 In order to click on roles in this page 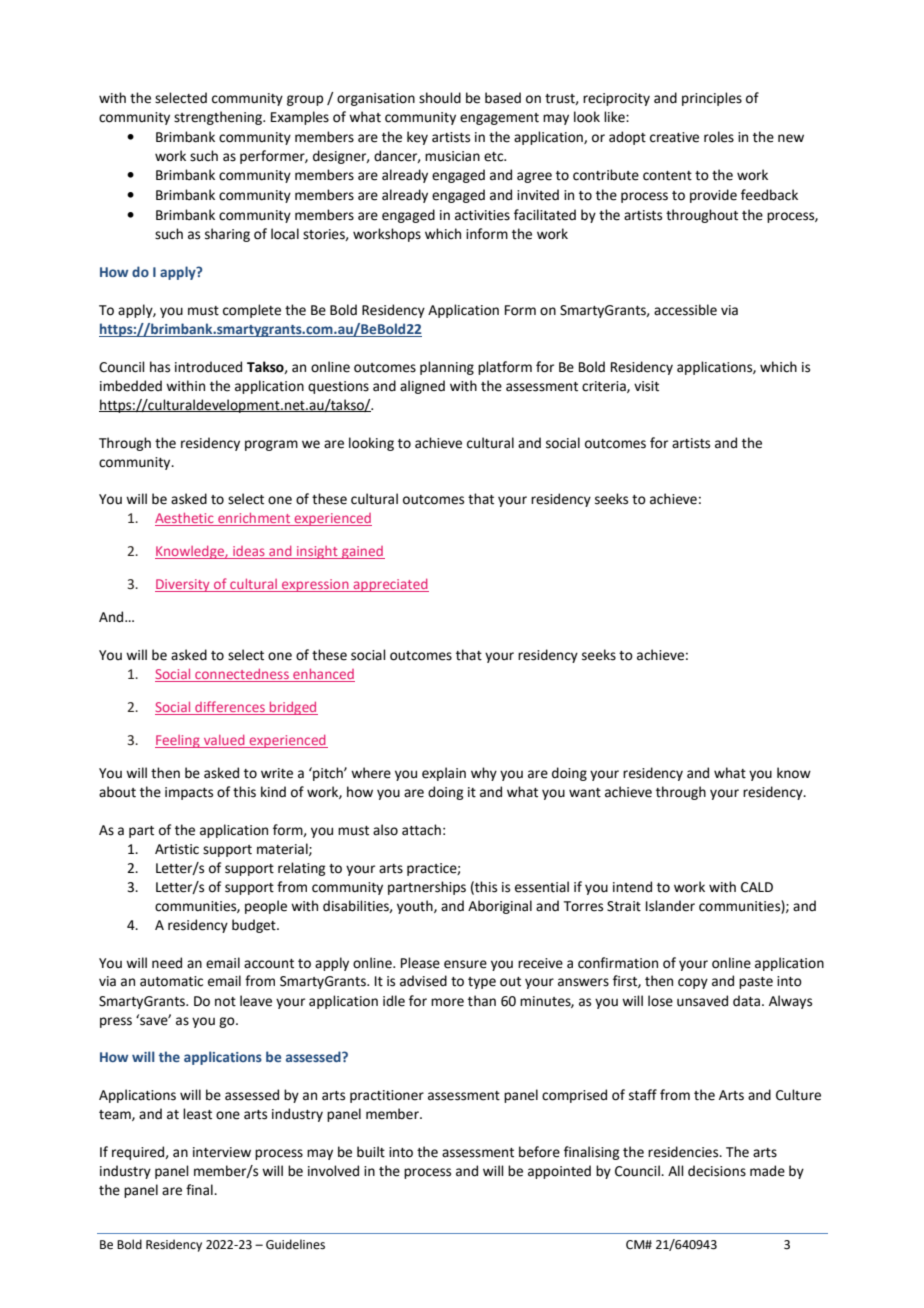, I will do `click(719, 137)`.
